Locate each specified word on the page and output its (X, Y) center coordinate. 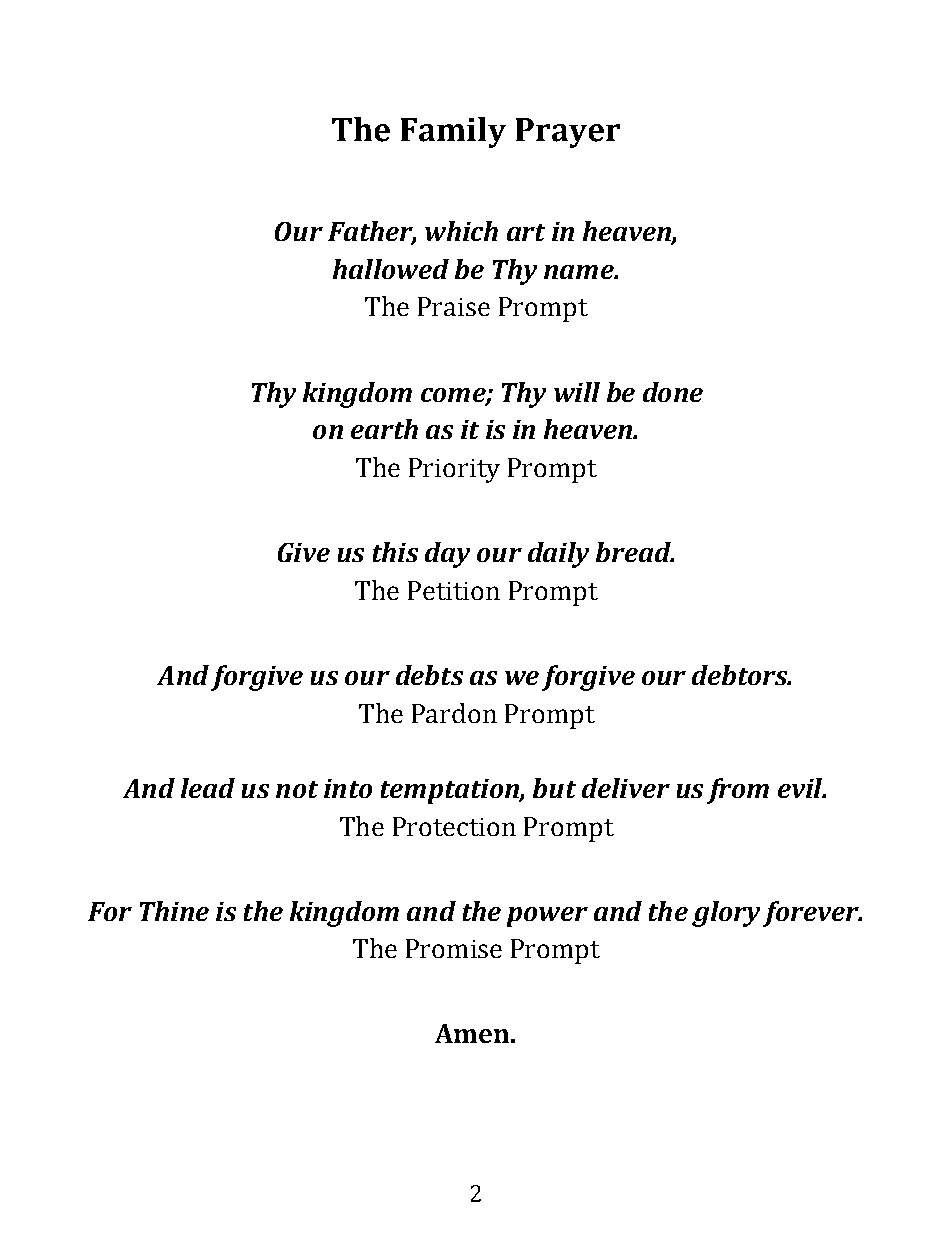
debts (429, 675)
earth (384, 429)
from (738, 791)
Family (453, 132)
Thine (174, 911)
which (461, 231)
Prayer (568, 133)
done (673, 392)
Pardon (454, 713)
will (577, 392)
